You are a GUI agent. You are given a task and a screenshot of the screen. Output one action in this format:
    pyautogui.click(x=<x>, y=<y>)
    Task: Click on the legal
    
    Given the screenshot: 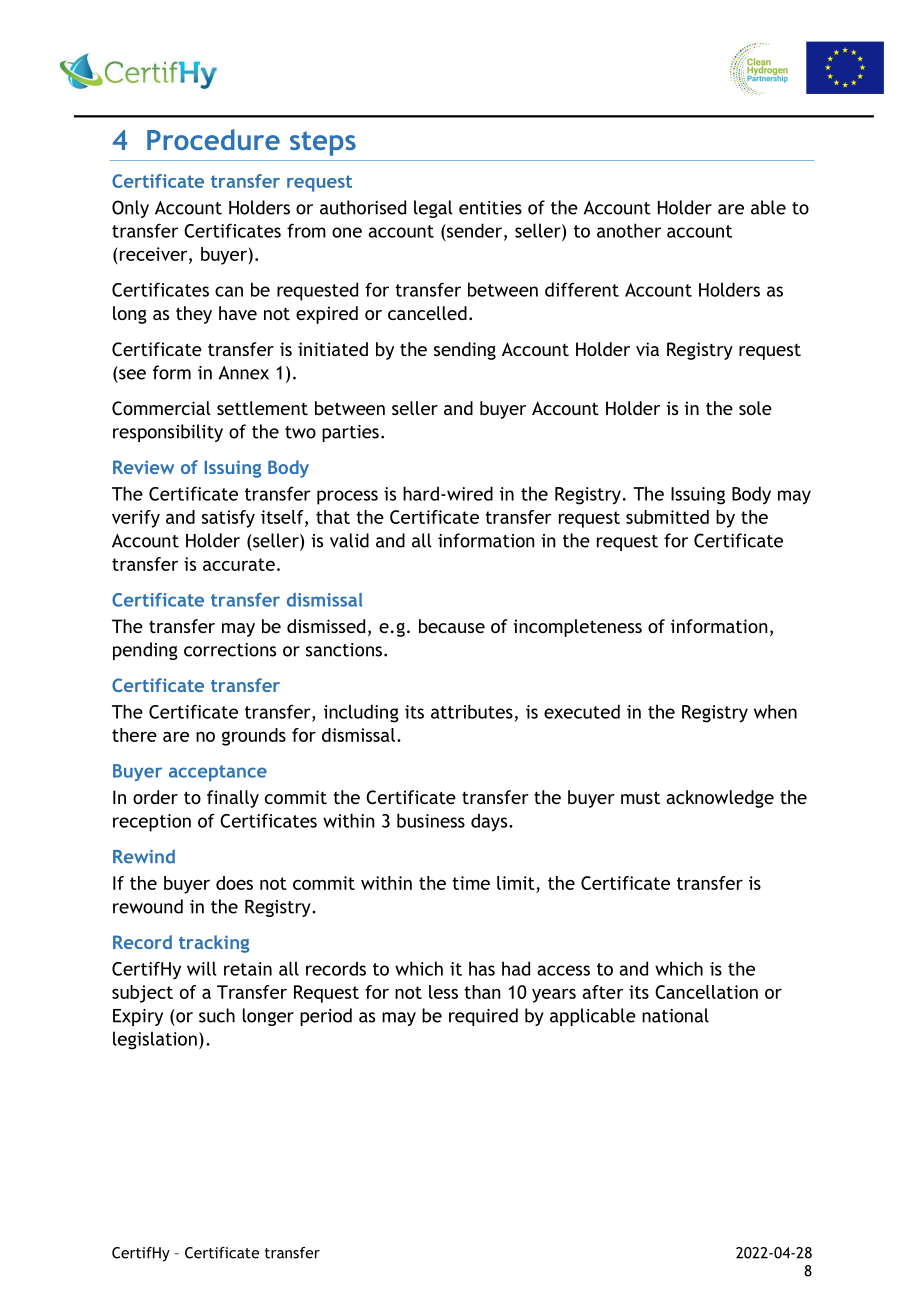 What is the action you would take?
    pyautogui.click(x=433, y=209)
